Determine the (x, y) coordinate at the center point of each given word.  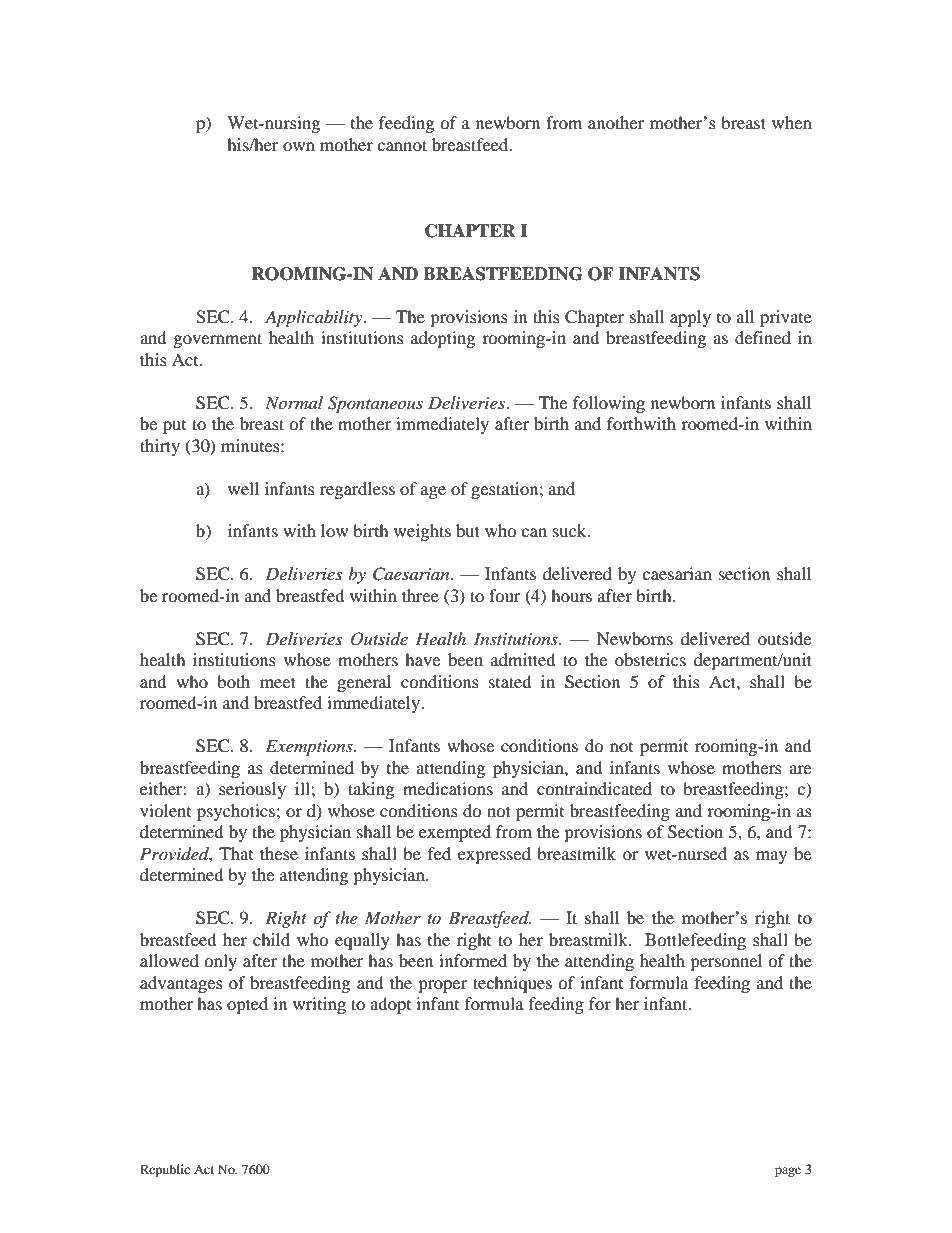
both (233, 681)
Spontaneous (375, 404)
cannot (402, 145)
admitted (523, 659)
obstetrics (650, 659)
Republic (165, 1170)
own (299, 146)
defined (763, 337)
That (236, 853)
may (771, 857)
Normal (294, 402)
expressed (494, 855)
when (792, 122)
